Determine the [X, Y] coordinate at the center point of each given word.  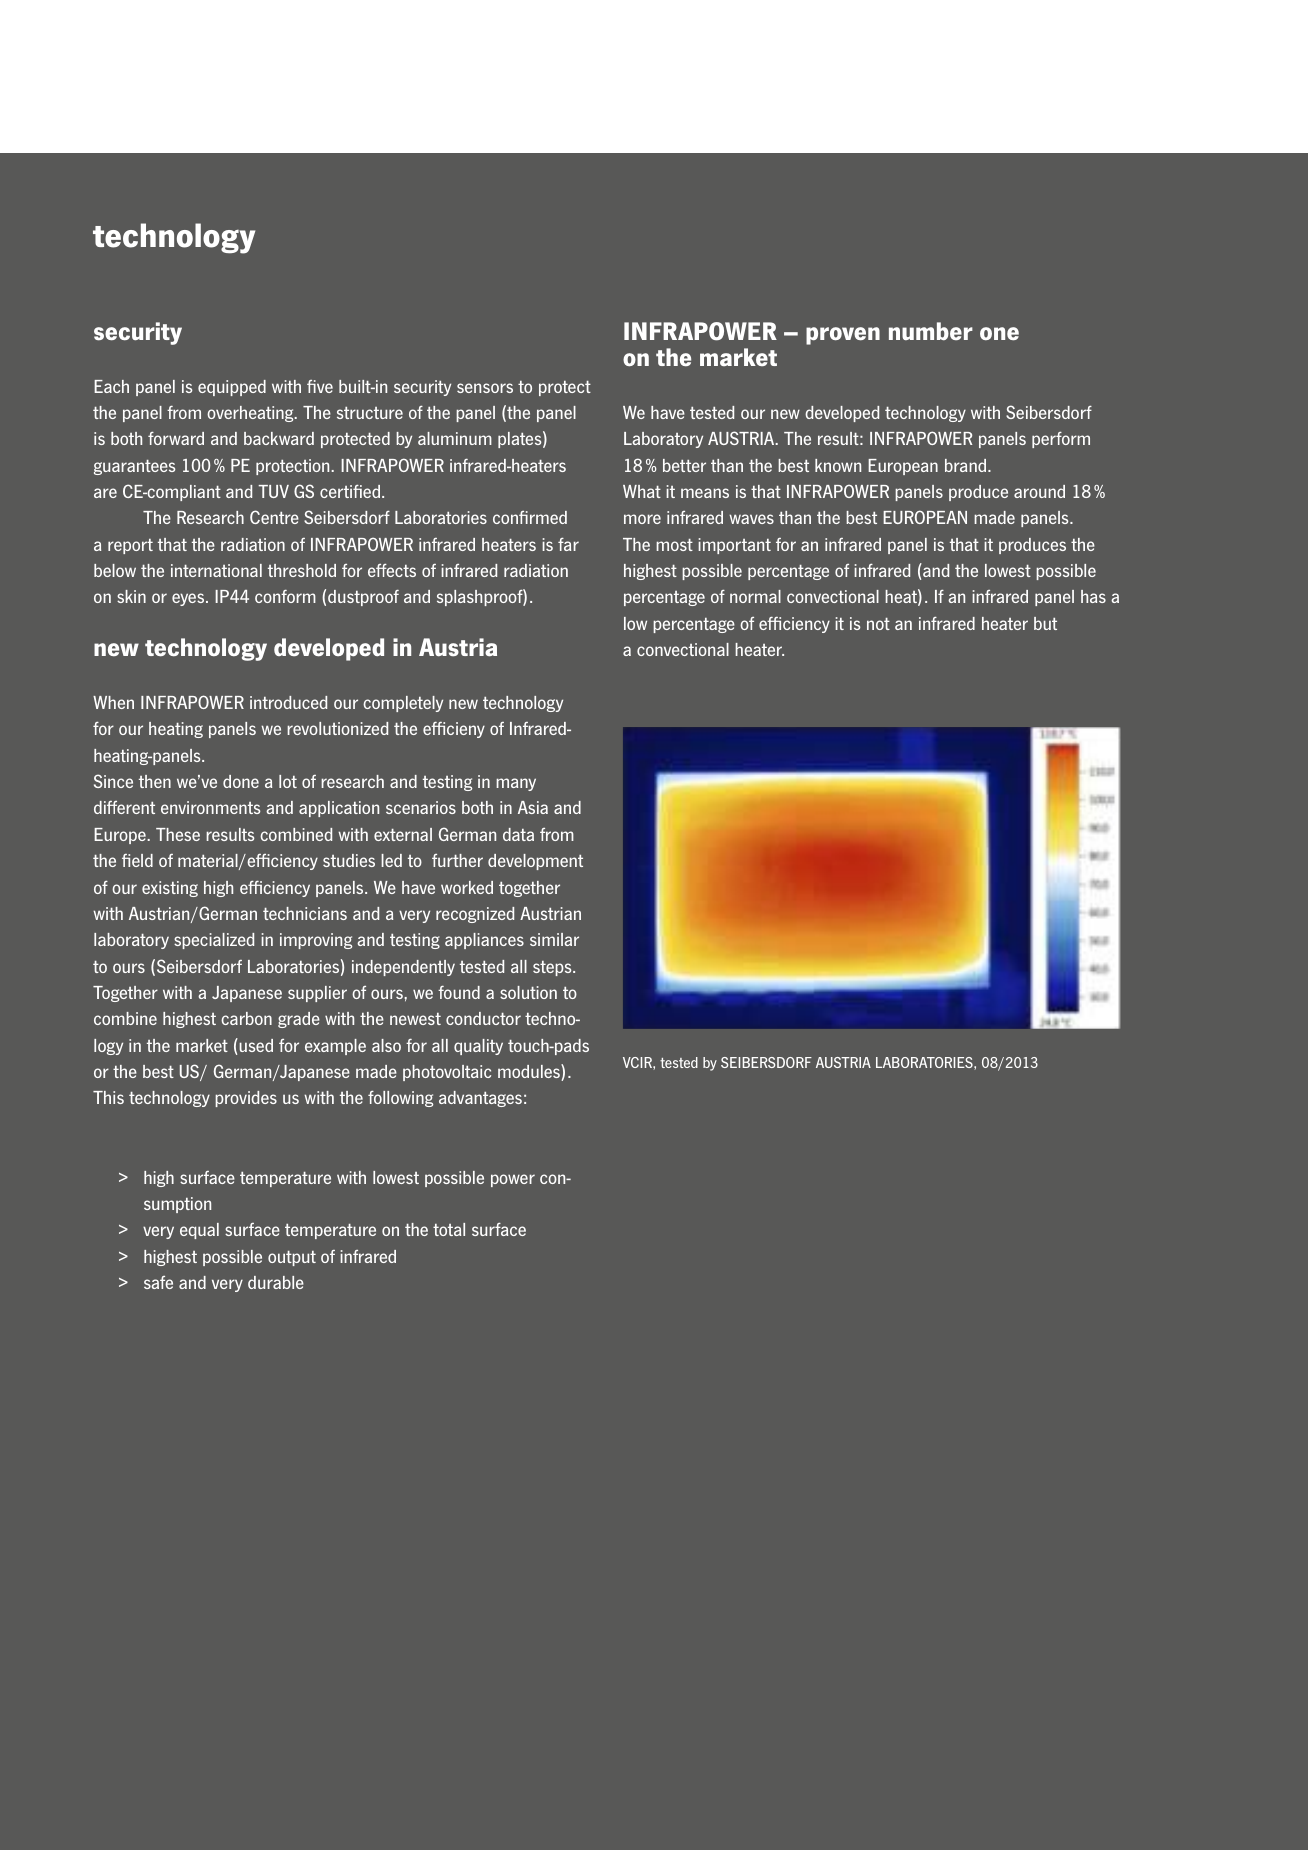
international [216, 570]
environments [210, 807]
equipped [232, 388]
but [1045, 623]
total [449, 1229]
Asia [533, 807]
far [568, 544]
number [931, 331]
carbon [246, 1018]
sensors [485, 388]
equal [199, 1231]
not [878, 624]
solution [528, 992]
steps [553, 968]
